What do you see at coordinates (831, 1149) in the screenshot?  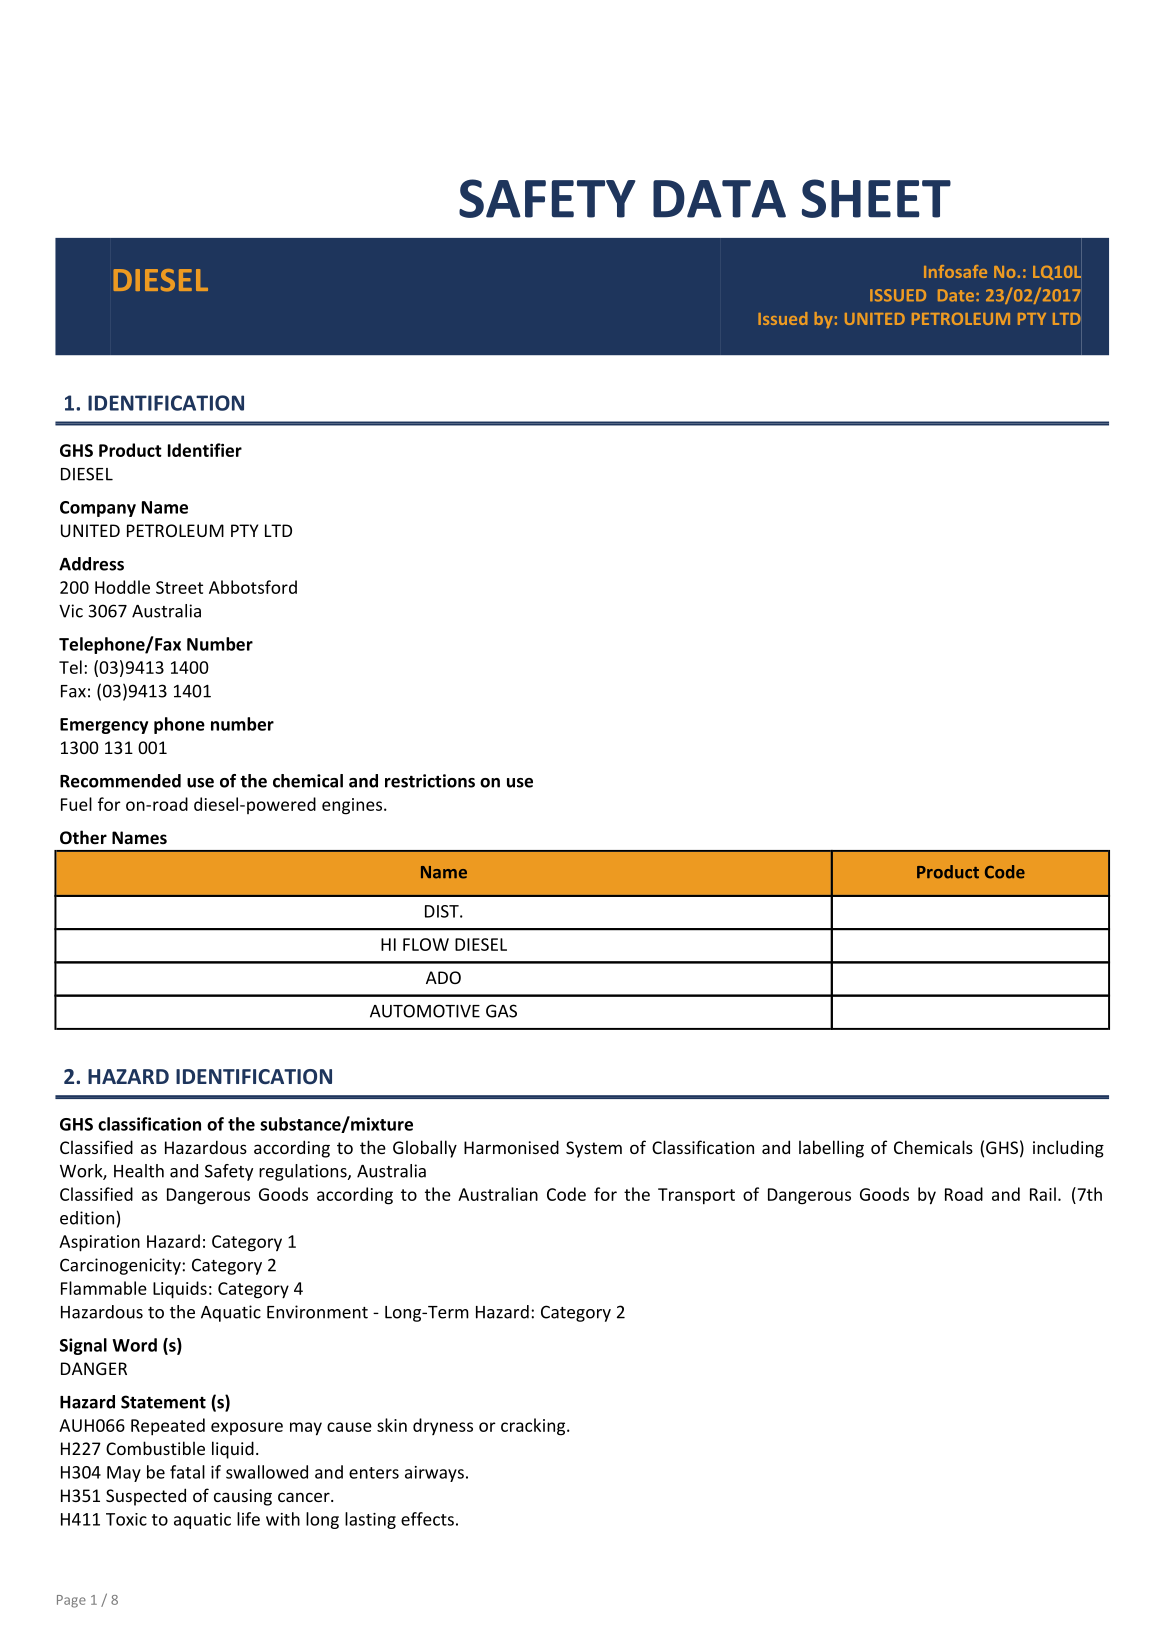 I see `labelling` at bounding box center [831, 1149].
